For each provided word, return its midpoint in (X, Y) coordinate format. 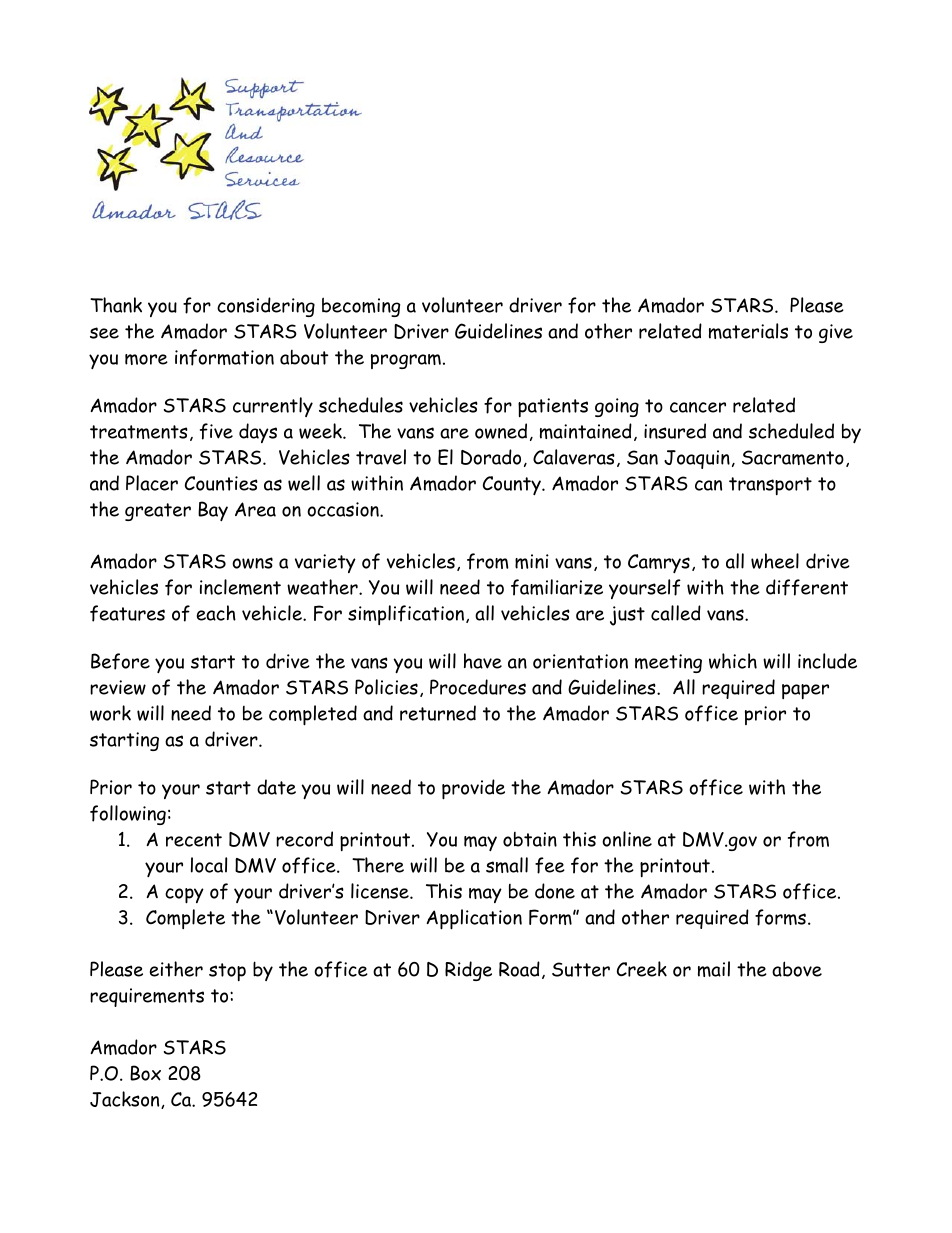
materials (748, 331)
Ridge (468, 971)
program (406, 361)
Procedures (478, 687)
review (118, 687)
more (146, 359)
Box (145, 1073)
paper (805, 691)
